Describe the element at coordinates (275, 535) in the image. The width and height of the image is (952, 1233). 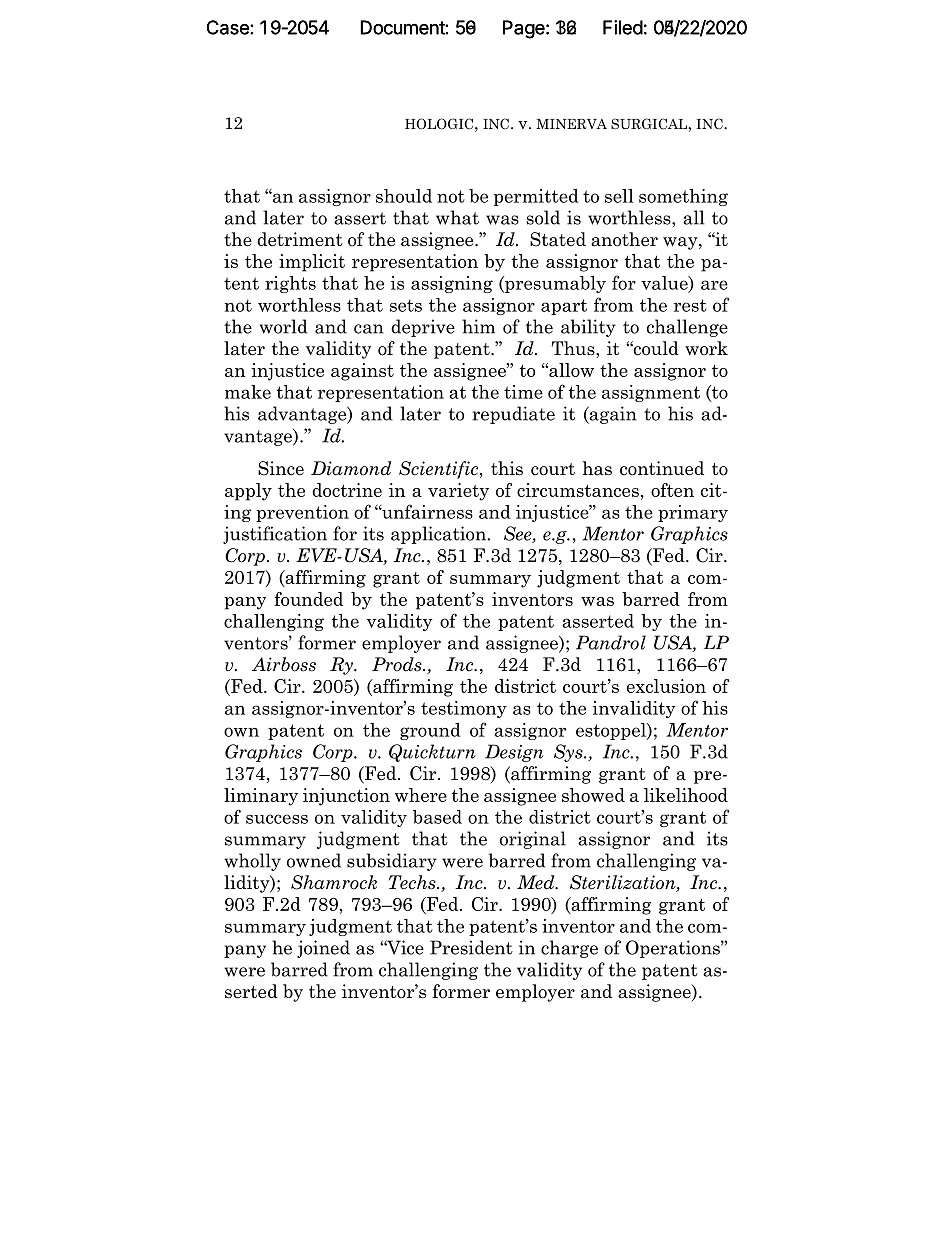
I see `justification` at that location.
